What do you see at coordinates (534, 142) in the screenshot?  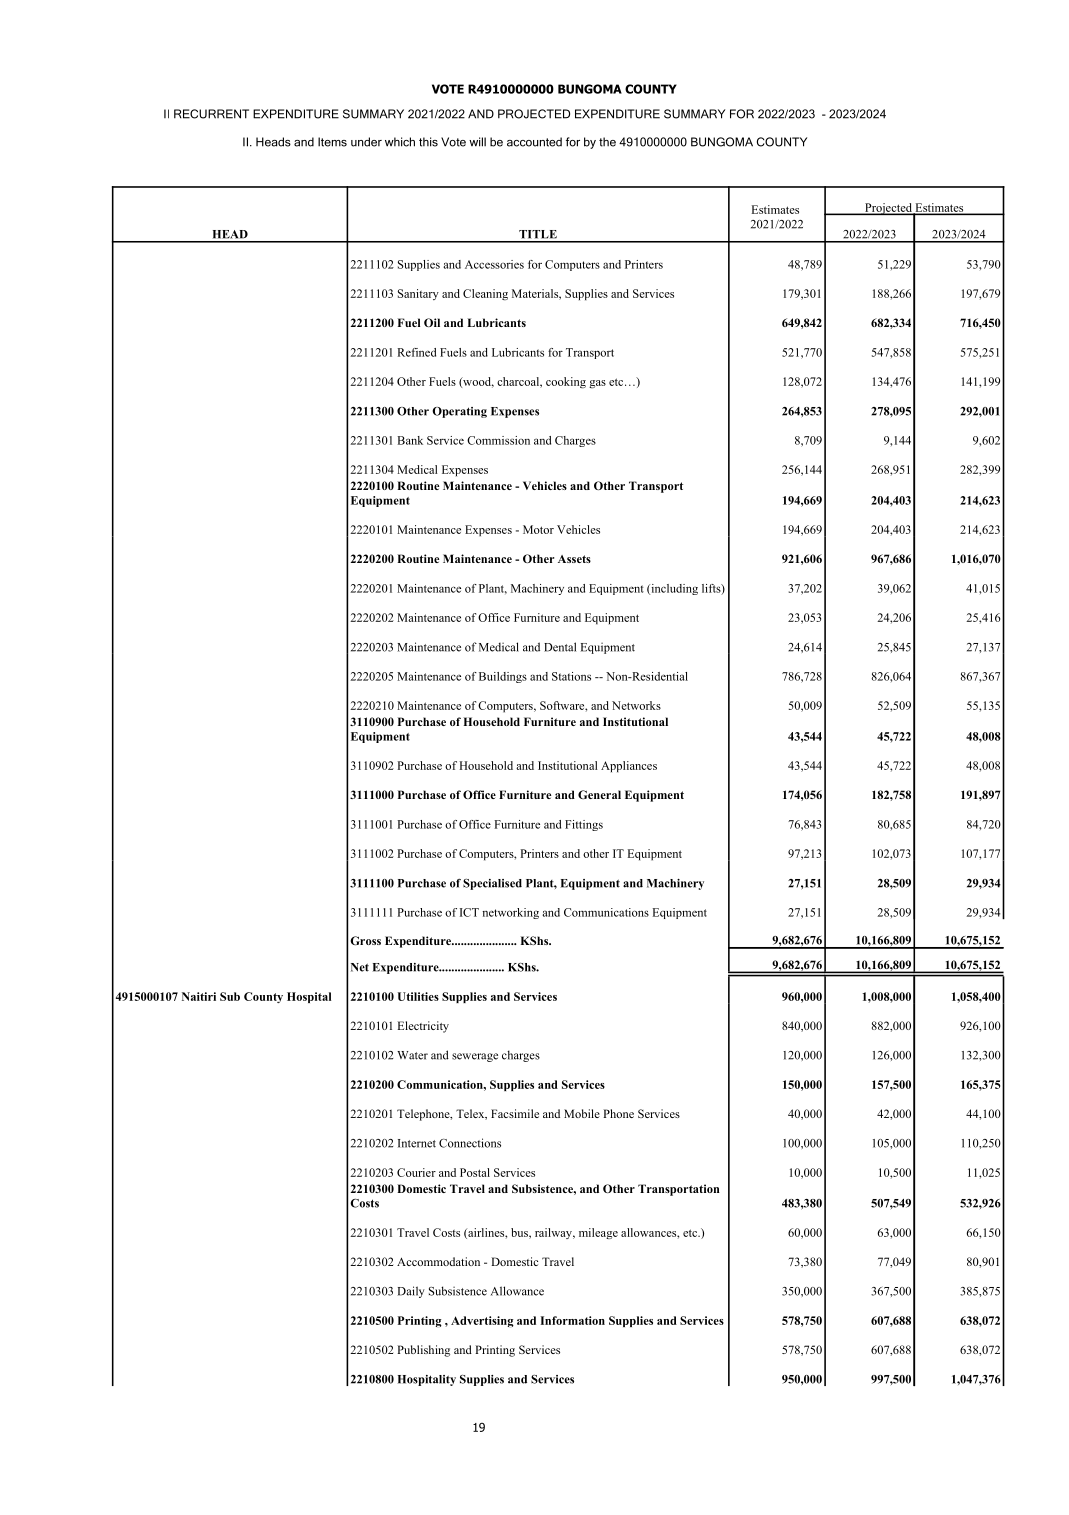 I see `accounted` at bounding box center [534, 142].
